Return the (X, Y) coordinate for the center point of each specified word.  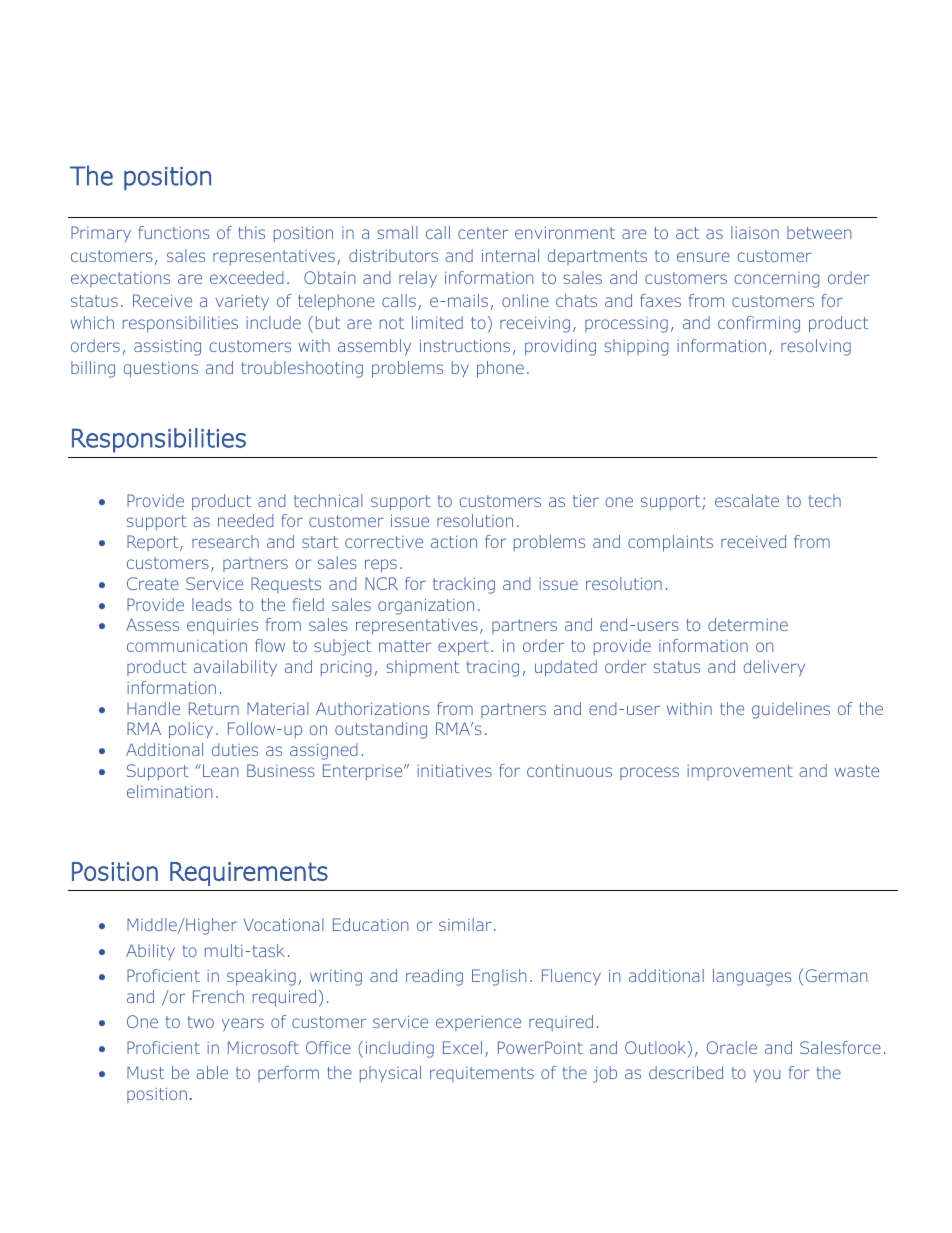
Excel (462, 1047)
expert (463, 648)
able (212, 1072)
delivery (774, 668)
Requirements (249, 874)
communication (187, 645)
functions (174, 232)
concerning (777, 280)
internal (510, 255)
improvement (740, 772)
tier (586, 500)
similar (465, 924)
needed (246, 520)
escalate (747, 500)
